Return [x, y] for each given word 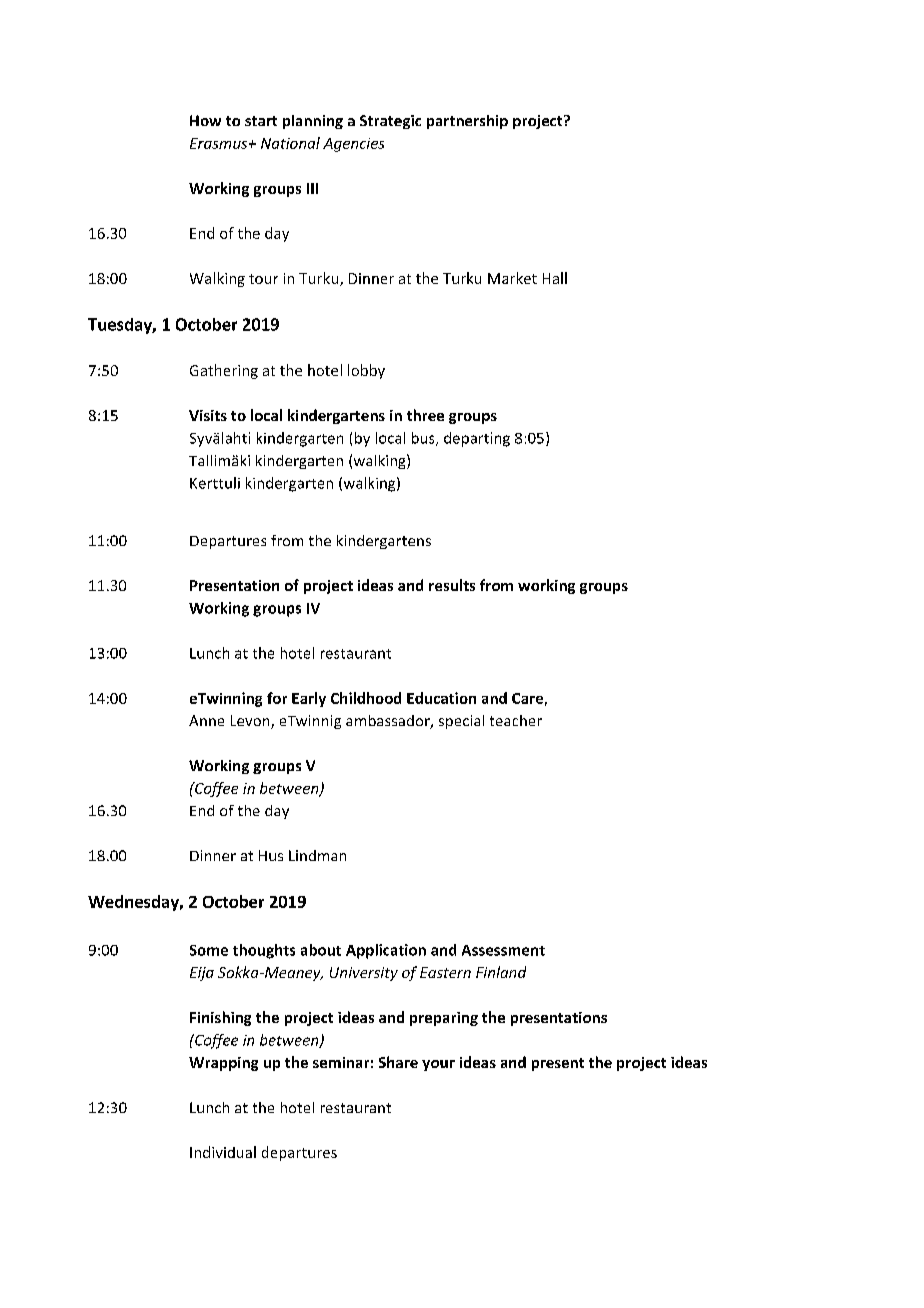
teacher [516, 720]
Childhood [366, 698]
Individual [223, 1152]
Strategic [390, 122]
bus [424, 439]
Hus [271, 855]
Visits [208, 415]
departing [477, 439]
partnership [467, 122]
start [261, 121]
